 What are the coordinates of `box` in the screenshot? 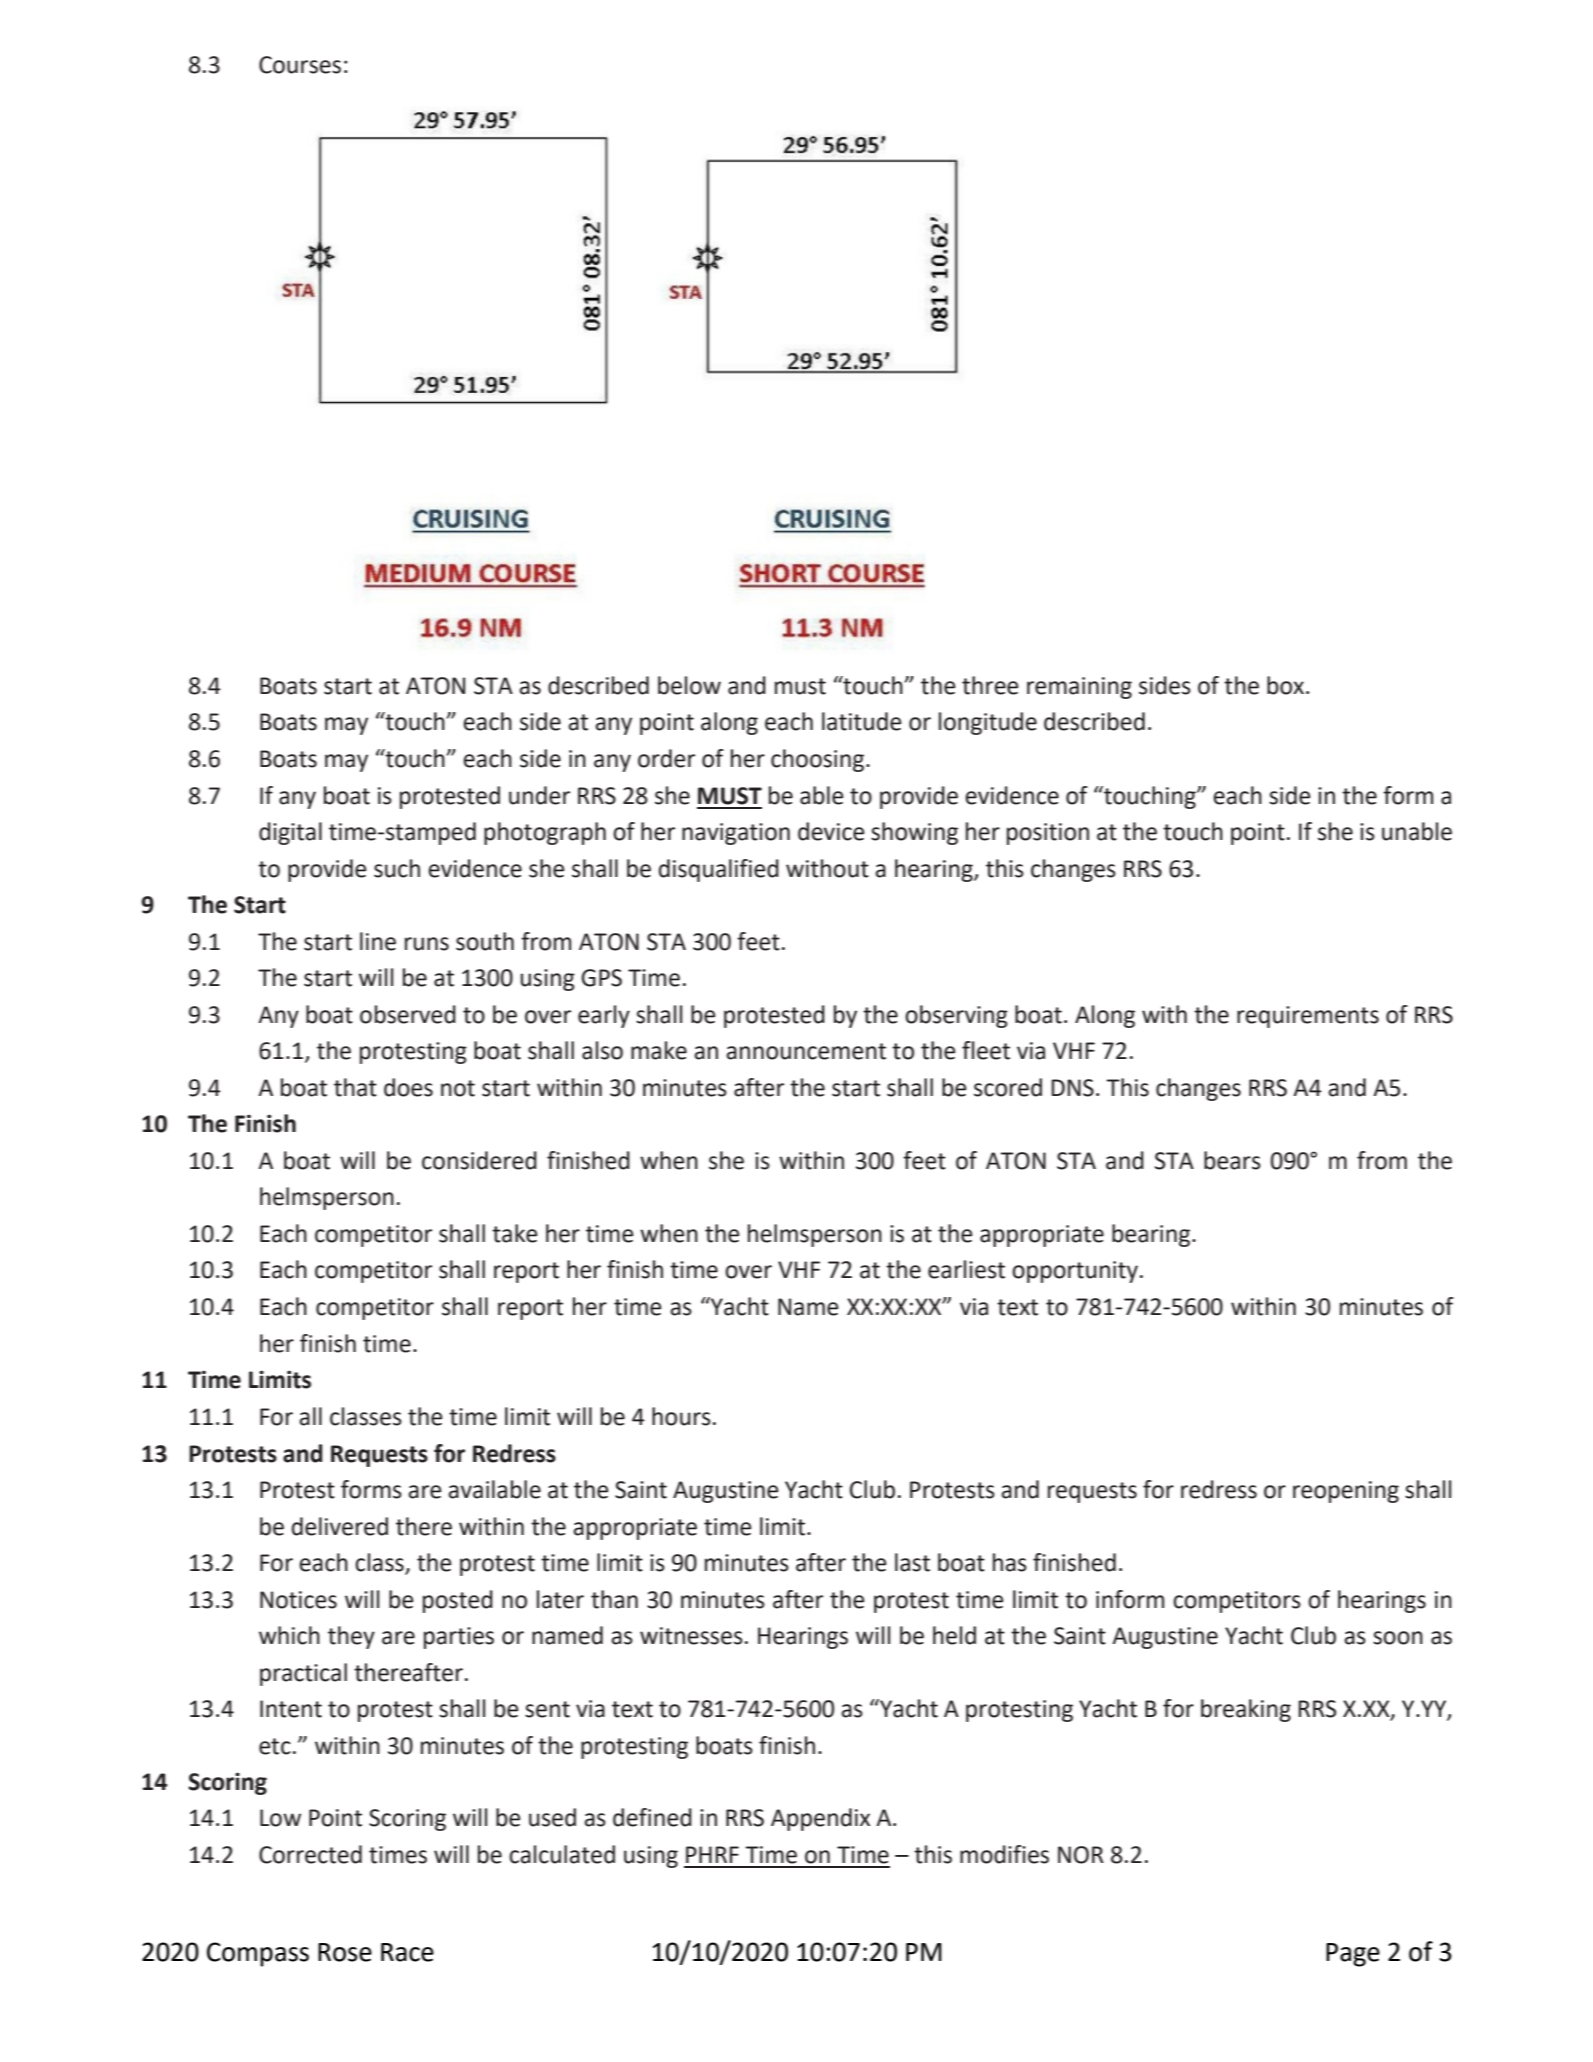 It's located at (1287, 685).
